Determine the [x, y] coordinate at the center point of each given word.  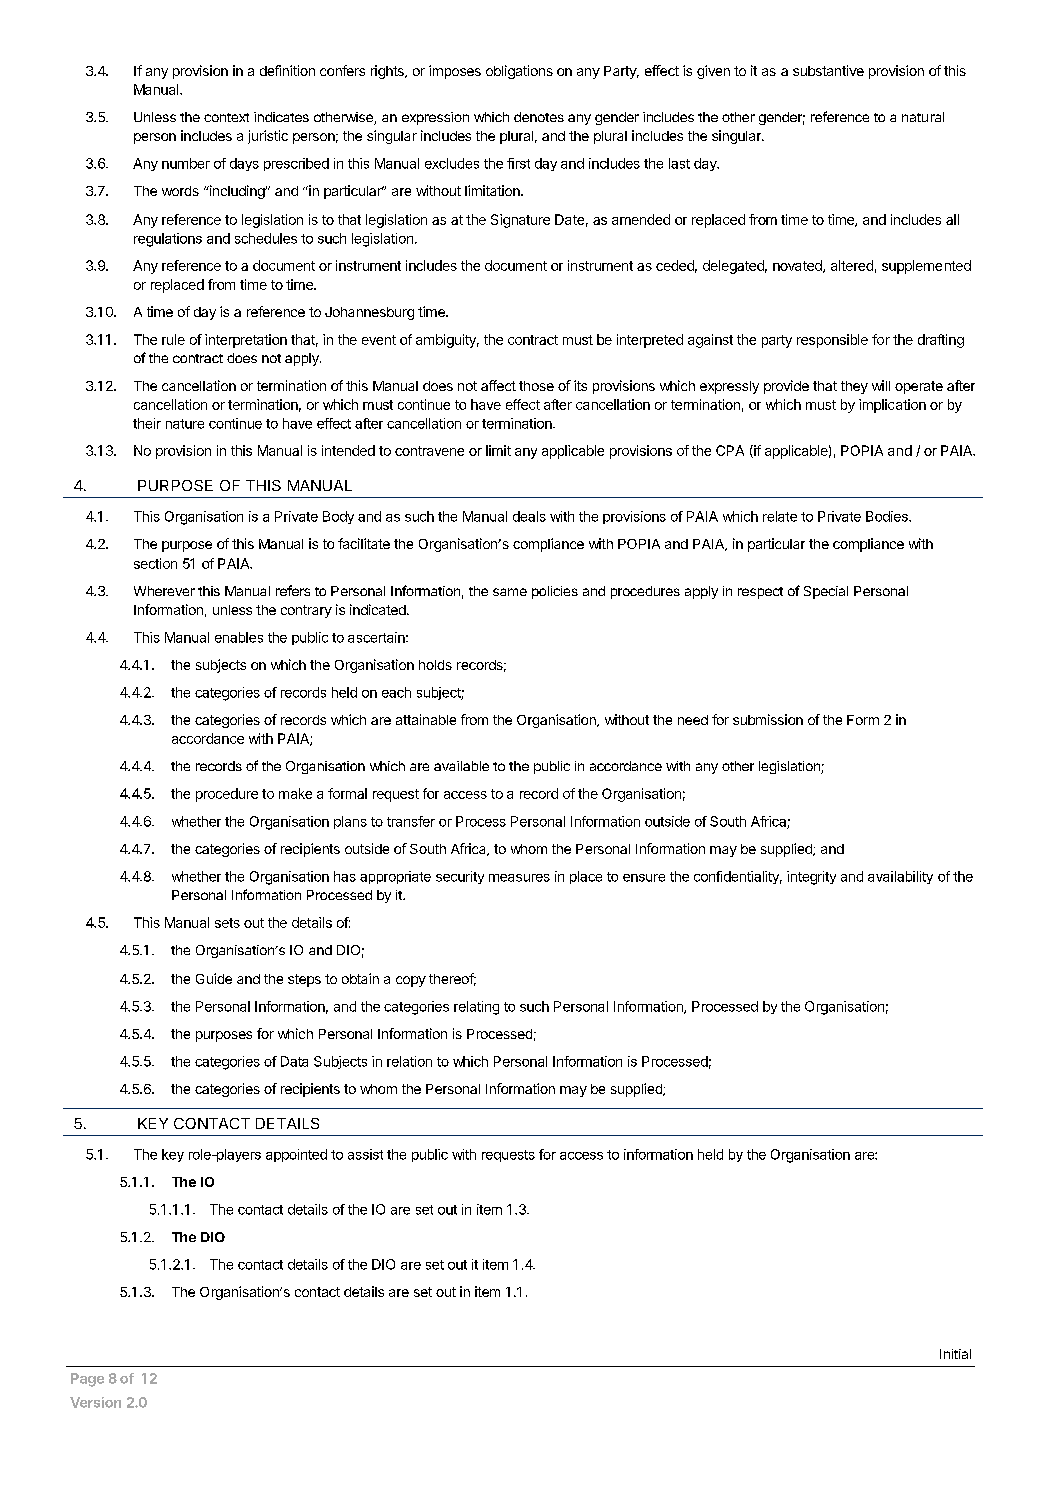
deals [529, 516]
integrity [811, 878]
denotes [539, 117]
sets [227, 923]
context [226, 117]
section [155, 563]
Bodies [888, 516]
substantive [828, 70]
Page [87, 1380]
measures [519, 878]
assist [365, 1154]
